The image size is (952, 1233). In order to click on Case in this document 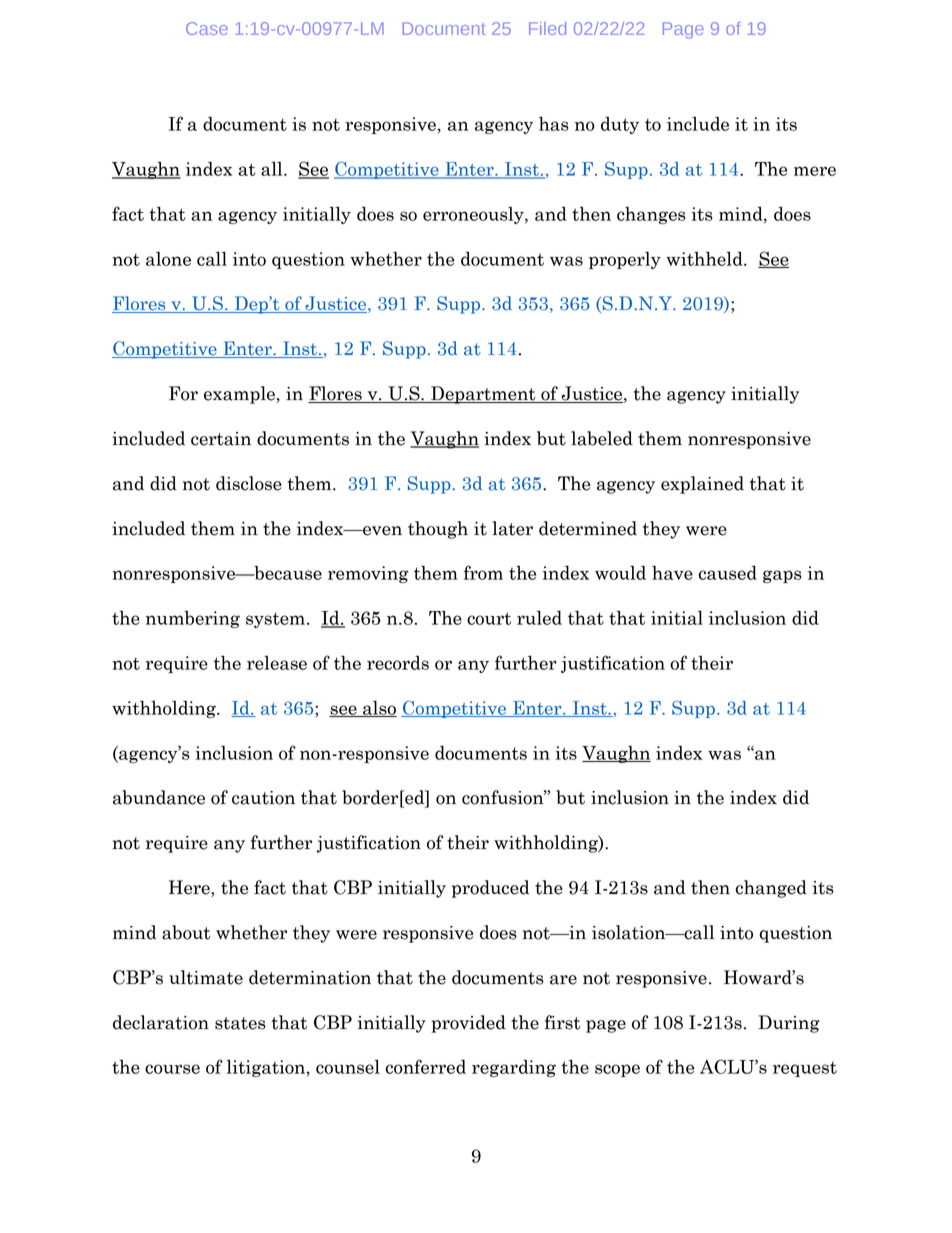, I will do `click(207, 28)`.
